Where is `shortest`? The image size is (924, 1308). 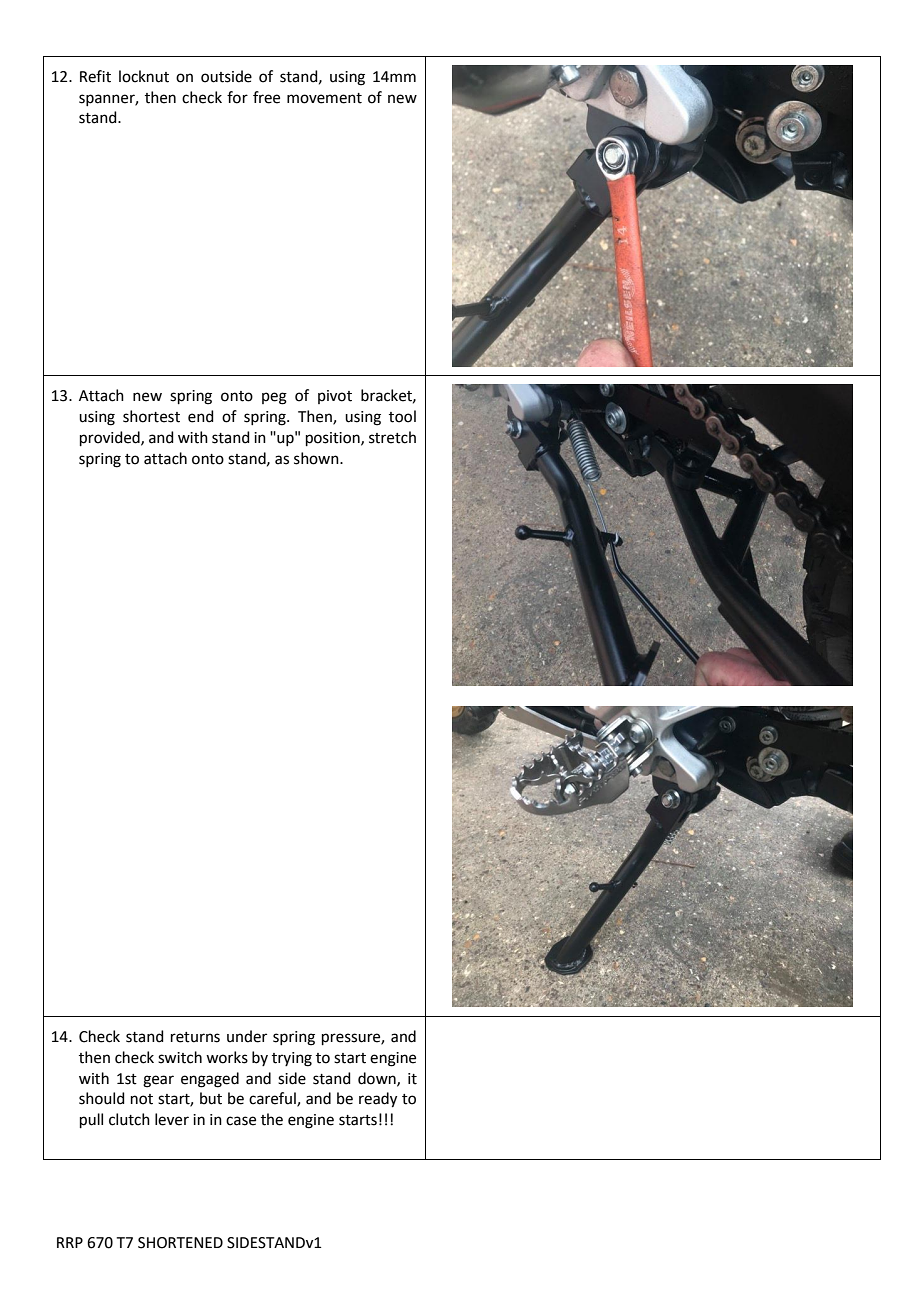
shortest is located at coordinates (151, 416).
